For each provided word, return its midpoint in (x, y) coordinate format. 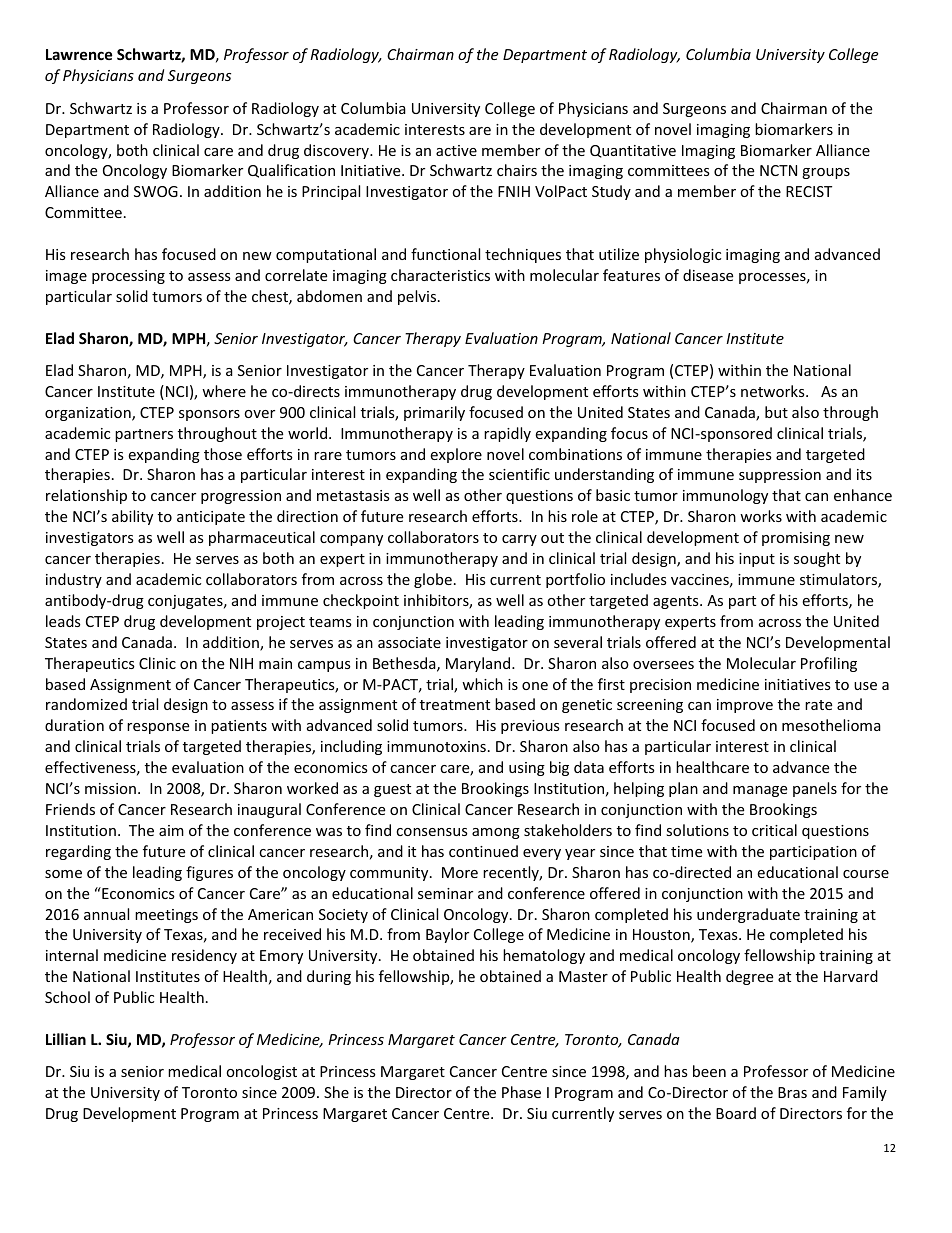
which (482, 684)
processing (128, 277)
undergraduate (748, 915)
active (456, 150)
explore (456, 455)
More (460, 872)
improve (745, 706)
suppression (780, 476)
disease (708, 275)
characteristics (440, 275)
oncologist (261, 1072)
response (158, 728)
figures (209, 873)
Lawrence (79, 54)
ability (132, 517)
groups (826, 173)
